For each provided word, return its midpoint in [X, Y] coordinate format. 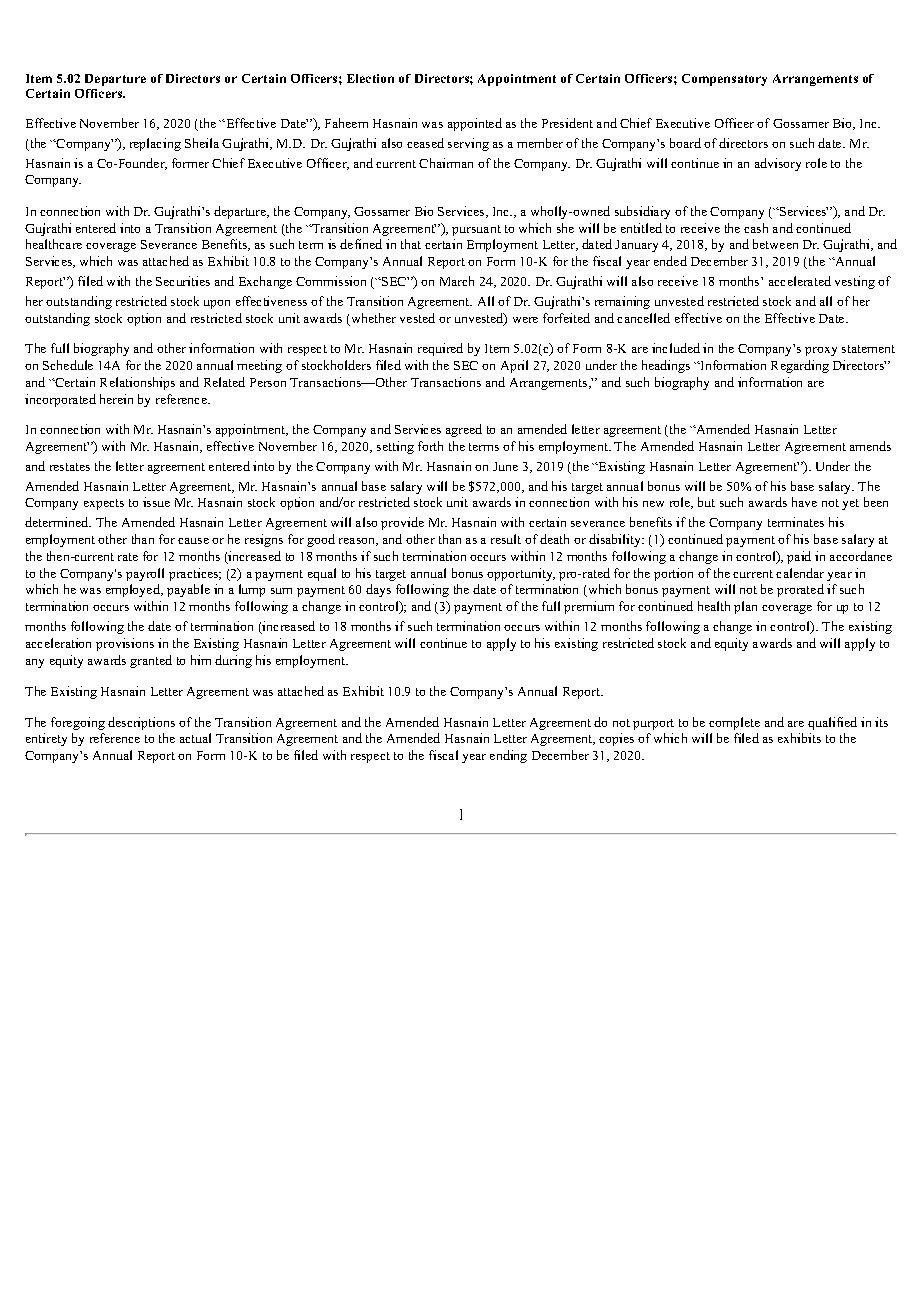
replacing [155, 144]
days [378, 590]
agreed [464, 430]
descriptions [141, 723]
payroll [145, 574]
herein [116, 399]
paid [799, 557]
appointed [475, 124]
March [457, 281]
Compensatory [724, 80]
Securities [183, 281]
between [775, 244]
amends [870, 446]
